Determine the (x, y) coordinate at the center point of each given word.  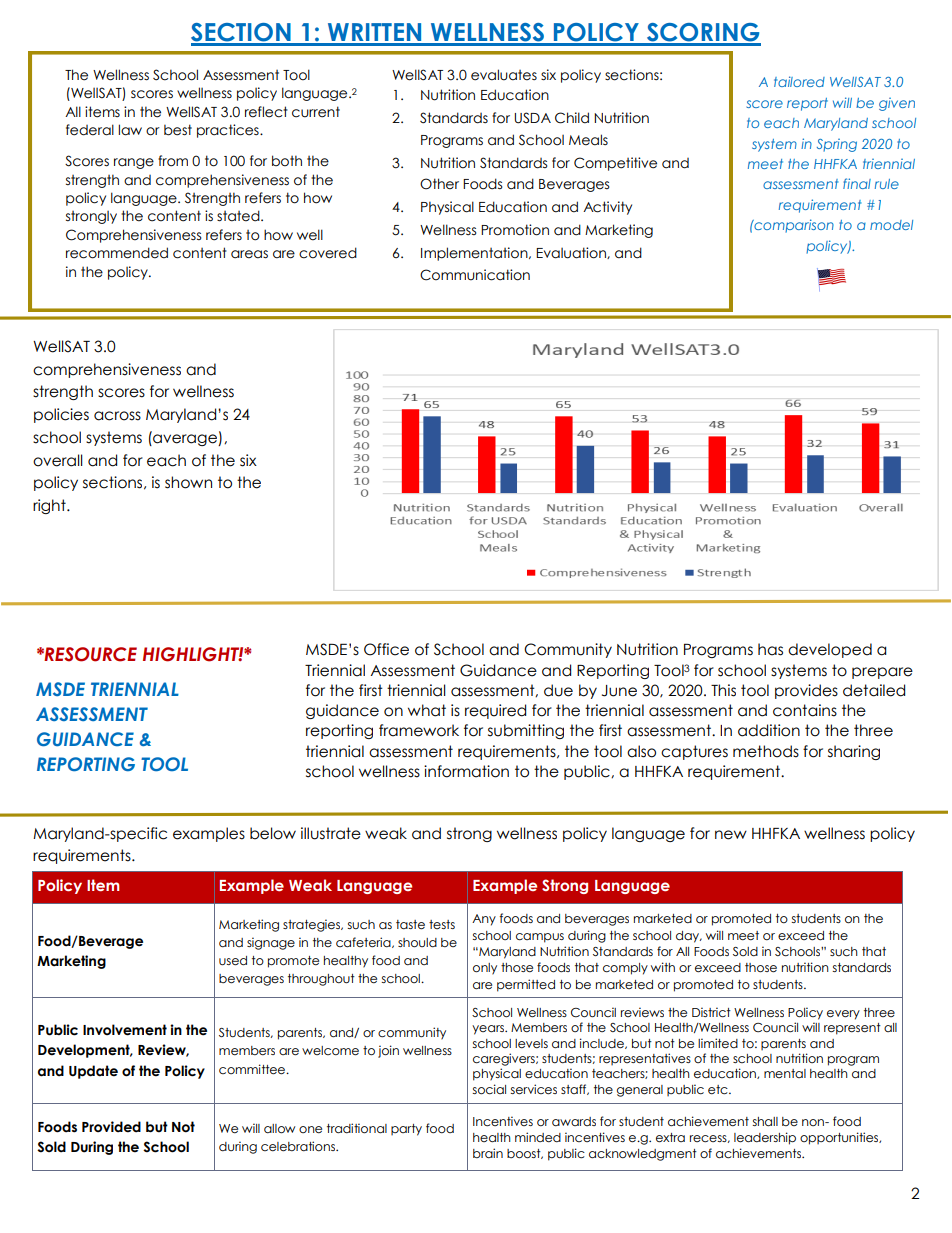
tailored (799, 81)
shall (765, 1122)
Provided (111, 1127)
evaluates (504, 75)
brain (488, 1153)
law (130, 130)
